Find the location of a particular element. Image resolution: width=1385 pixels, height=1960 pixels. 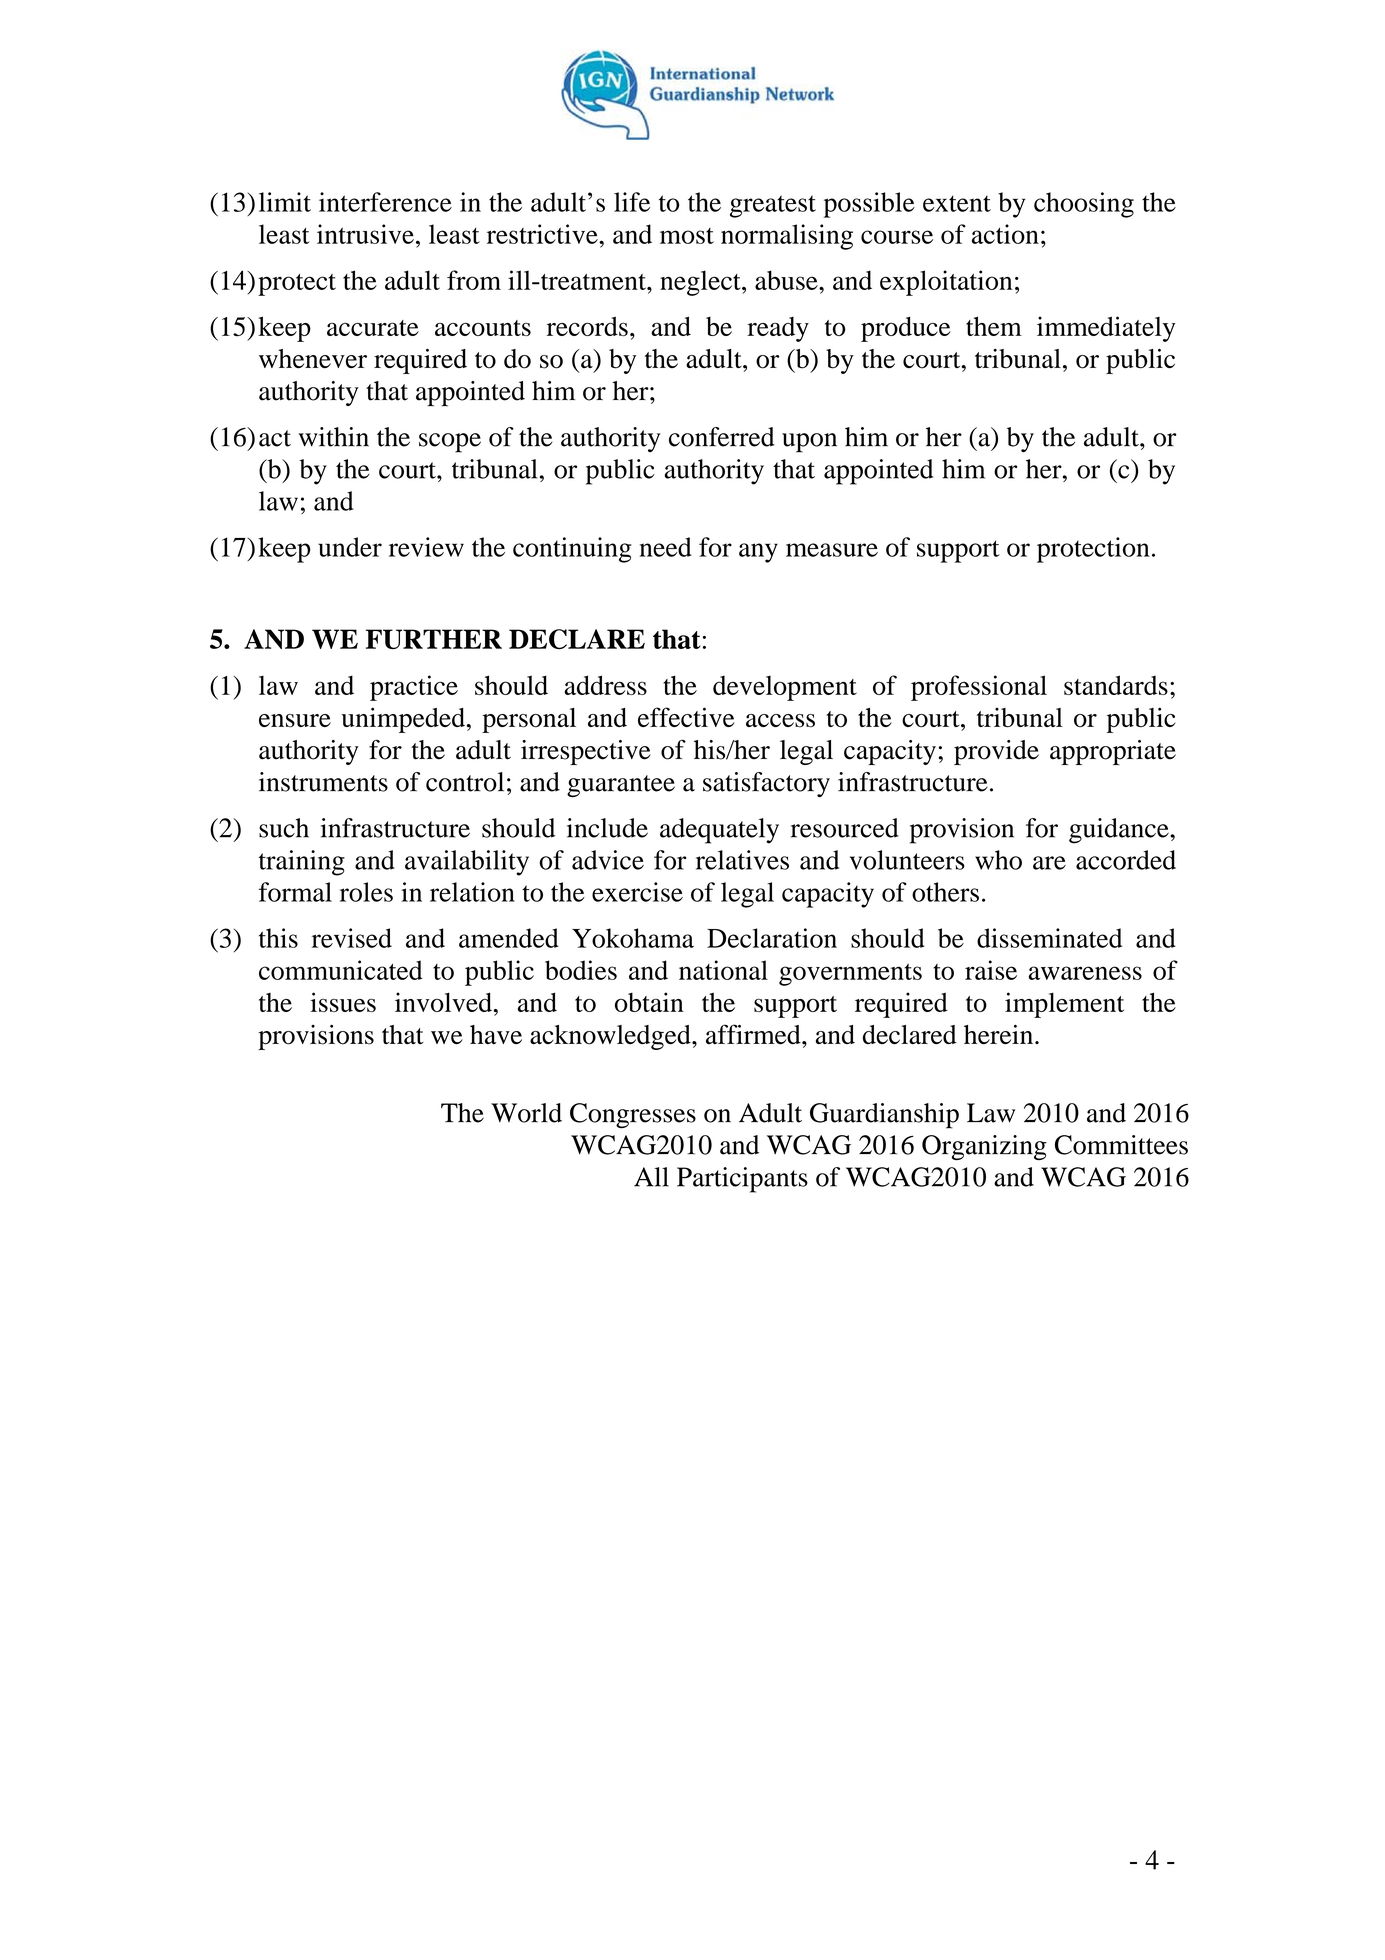

Declaration is located at coordinates (772, 938).
